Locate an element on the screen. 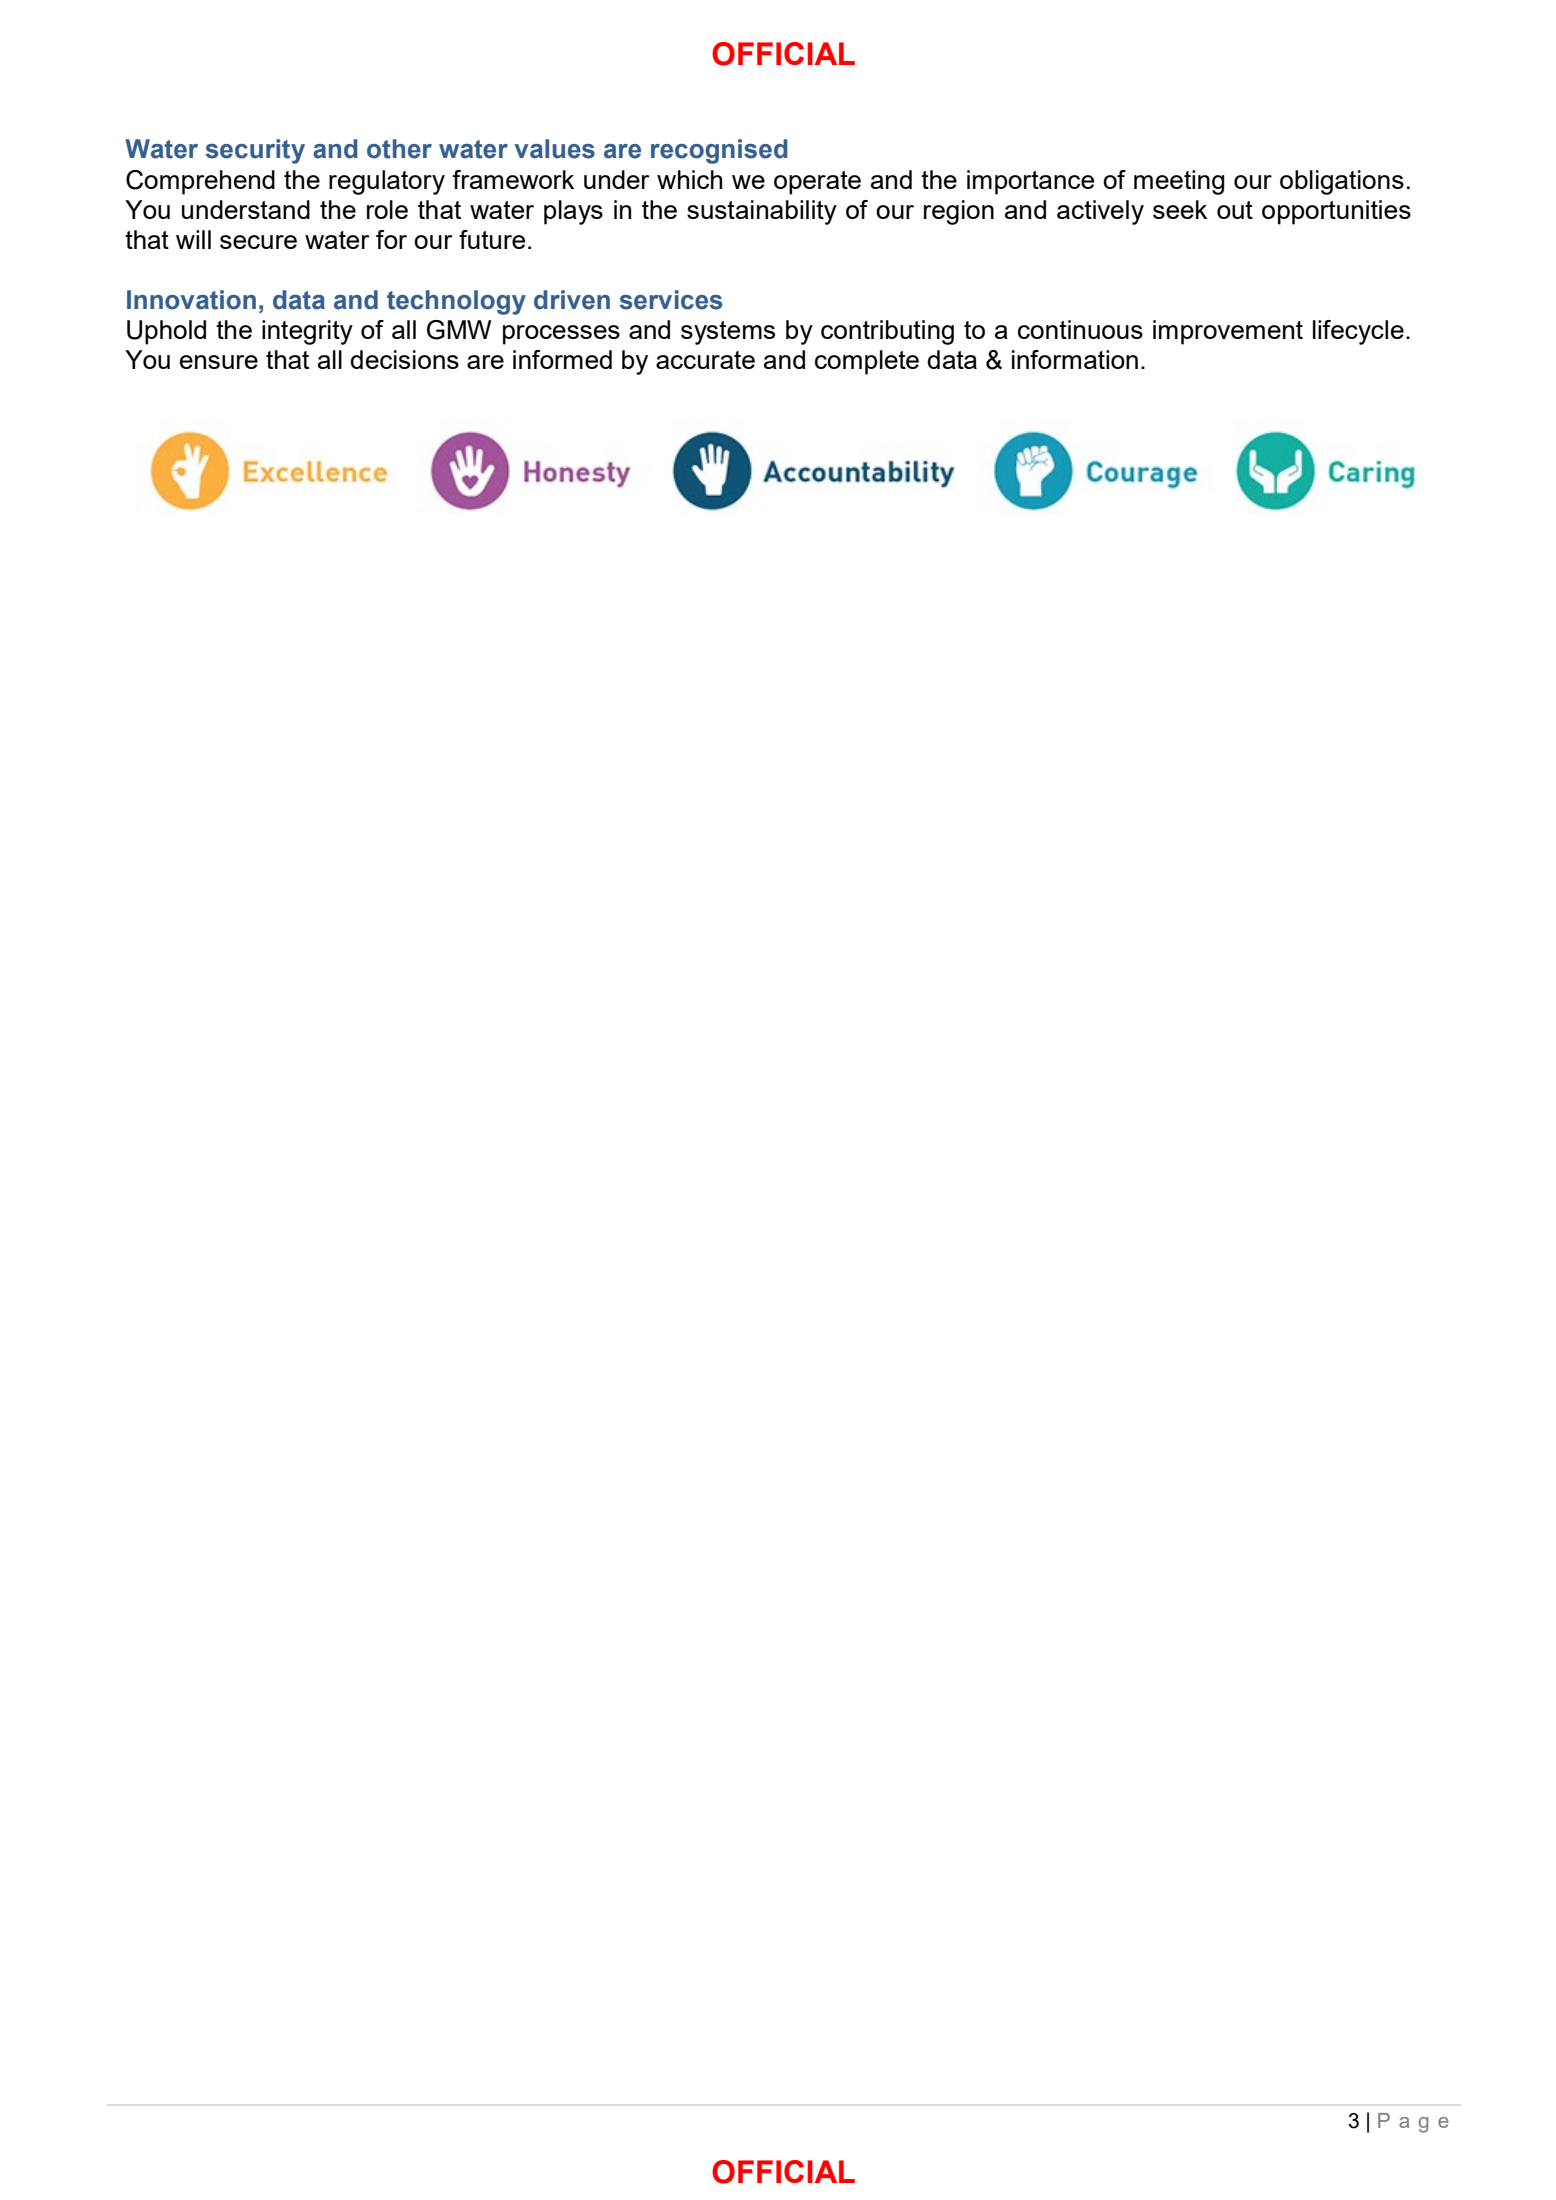 Image resolution: width=1556 pixels, height=2200 pixels. future is located at coordinates (492, 239).
